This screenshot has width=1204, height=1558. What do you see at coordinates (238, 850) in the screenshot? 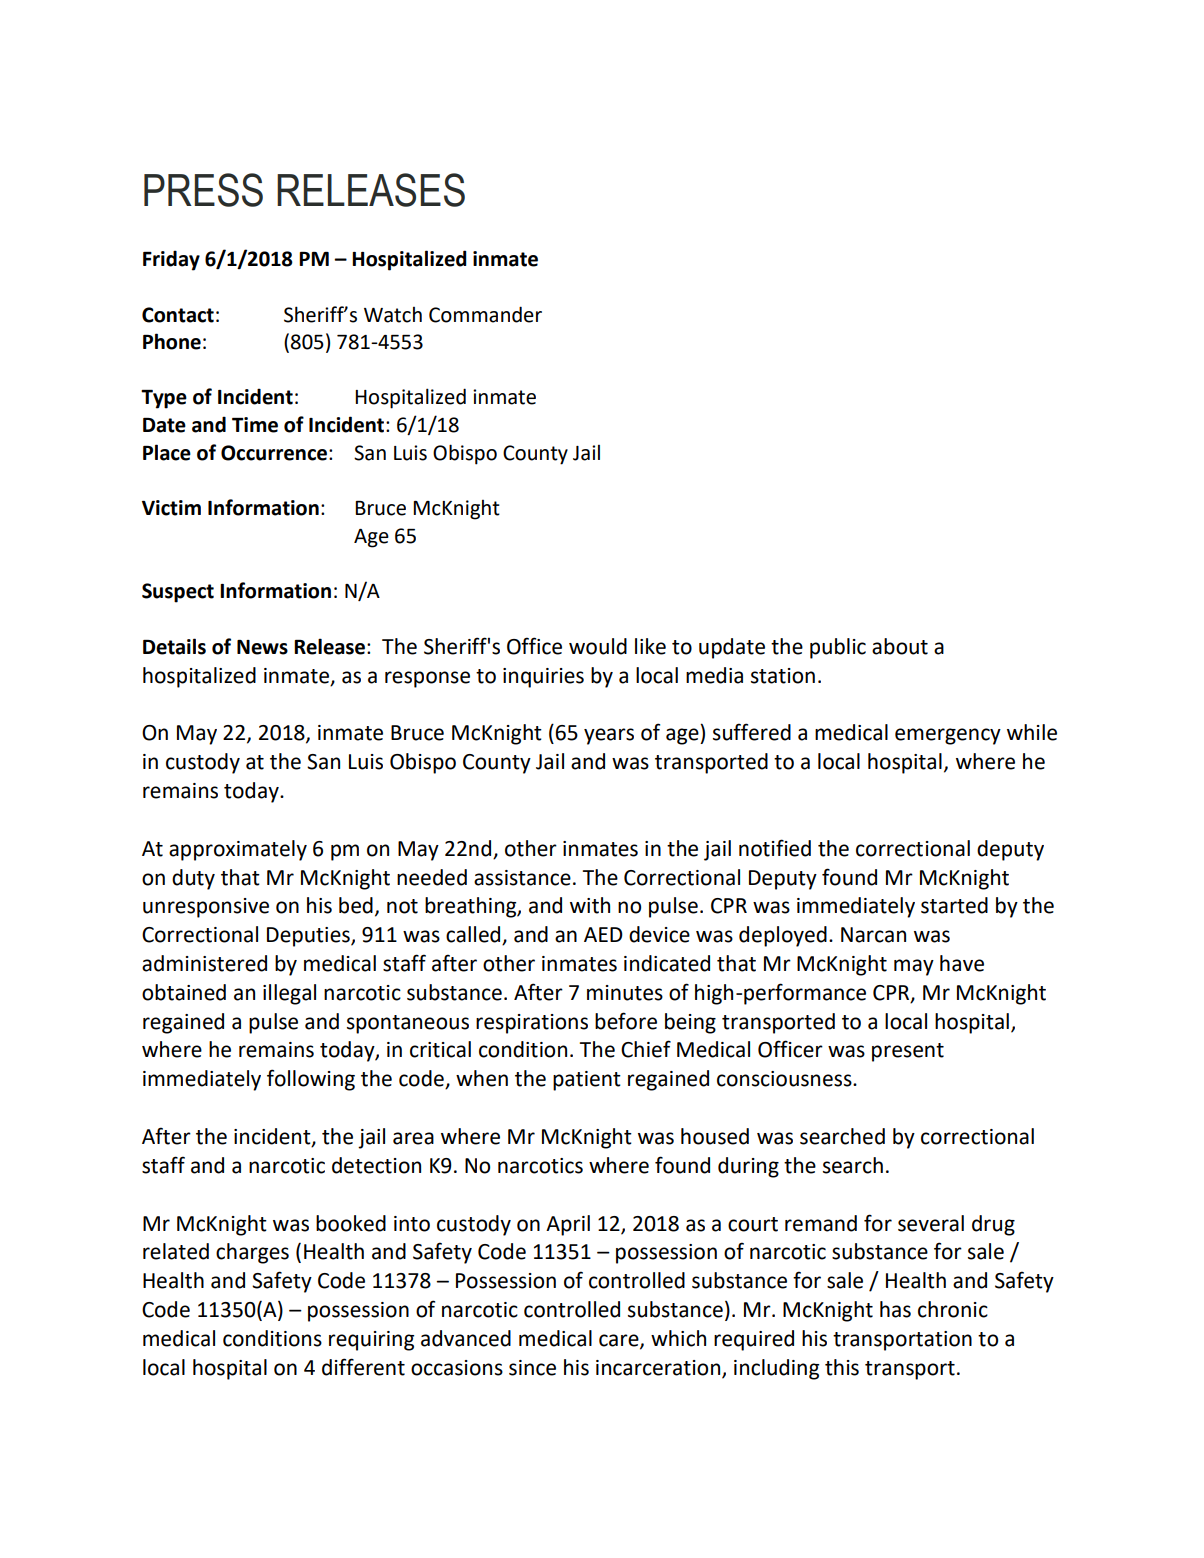
I see `approximately` at bounding box center [238, 850].
